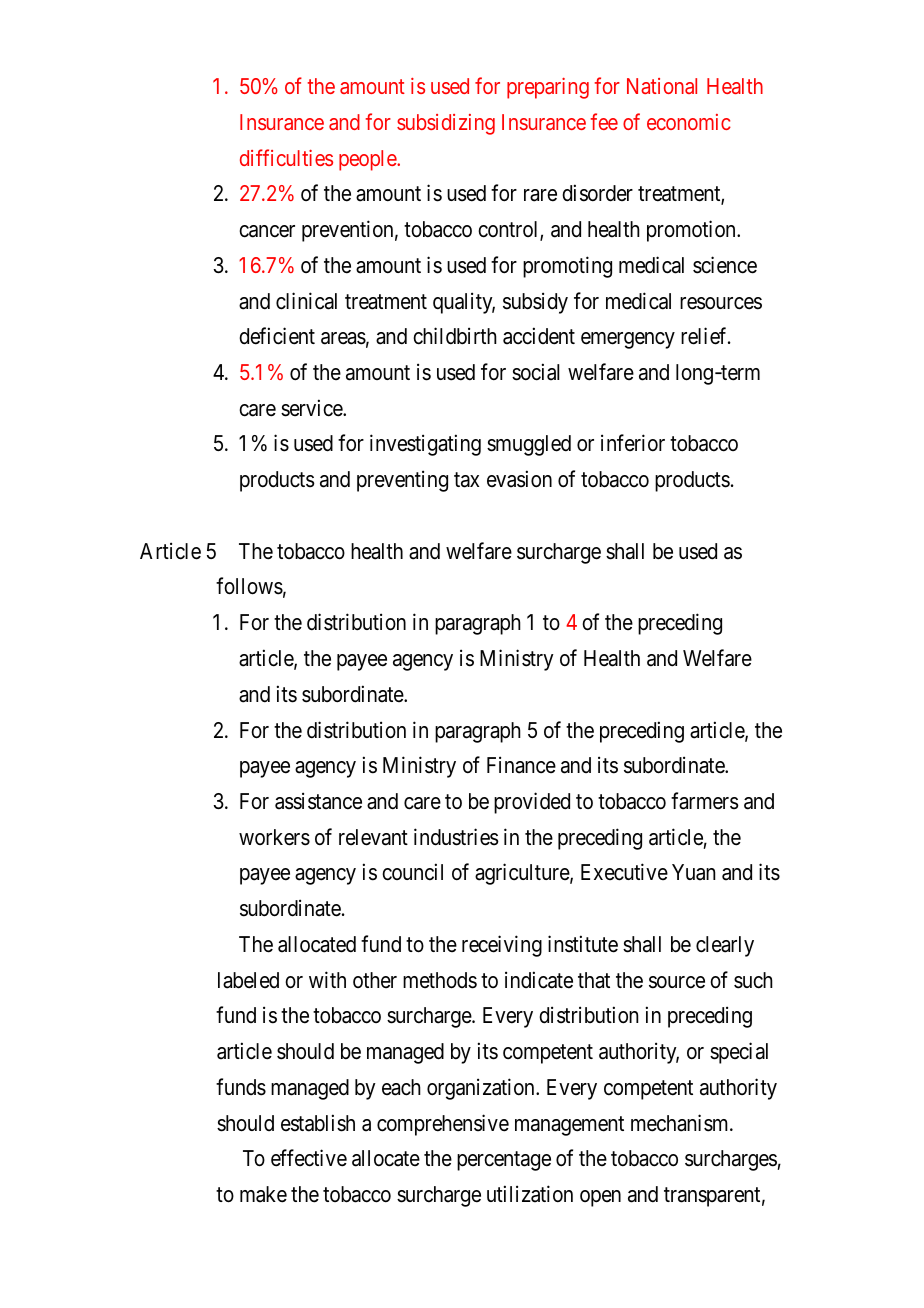  What do you see at coordinates (286, 157) in the screenshot?
I see `difficulties` at bounding box center [286, 157].
